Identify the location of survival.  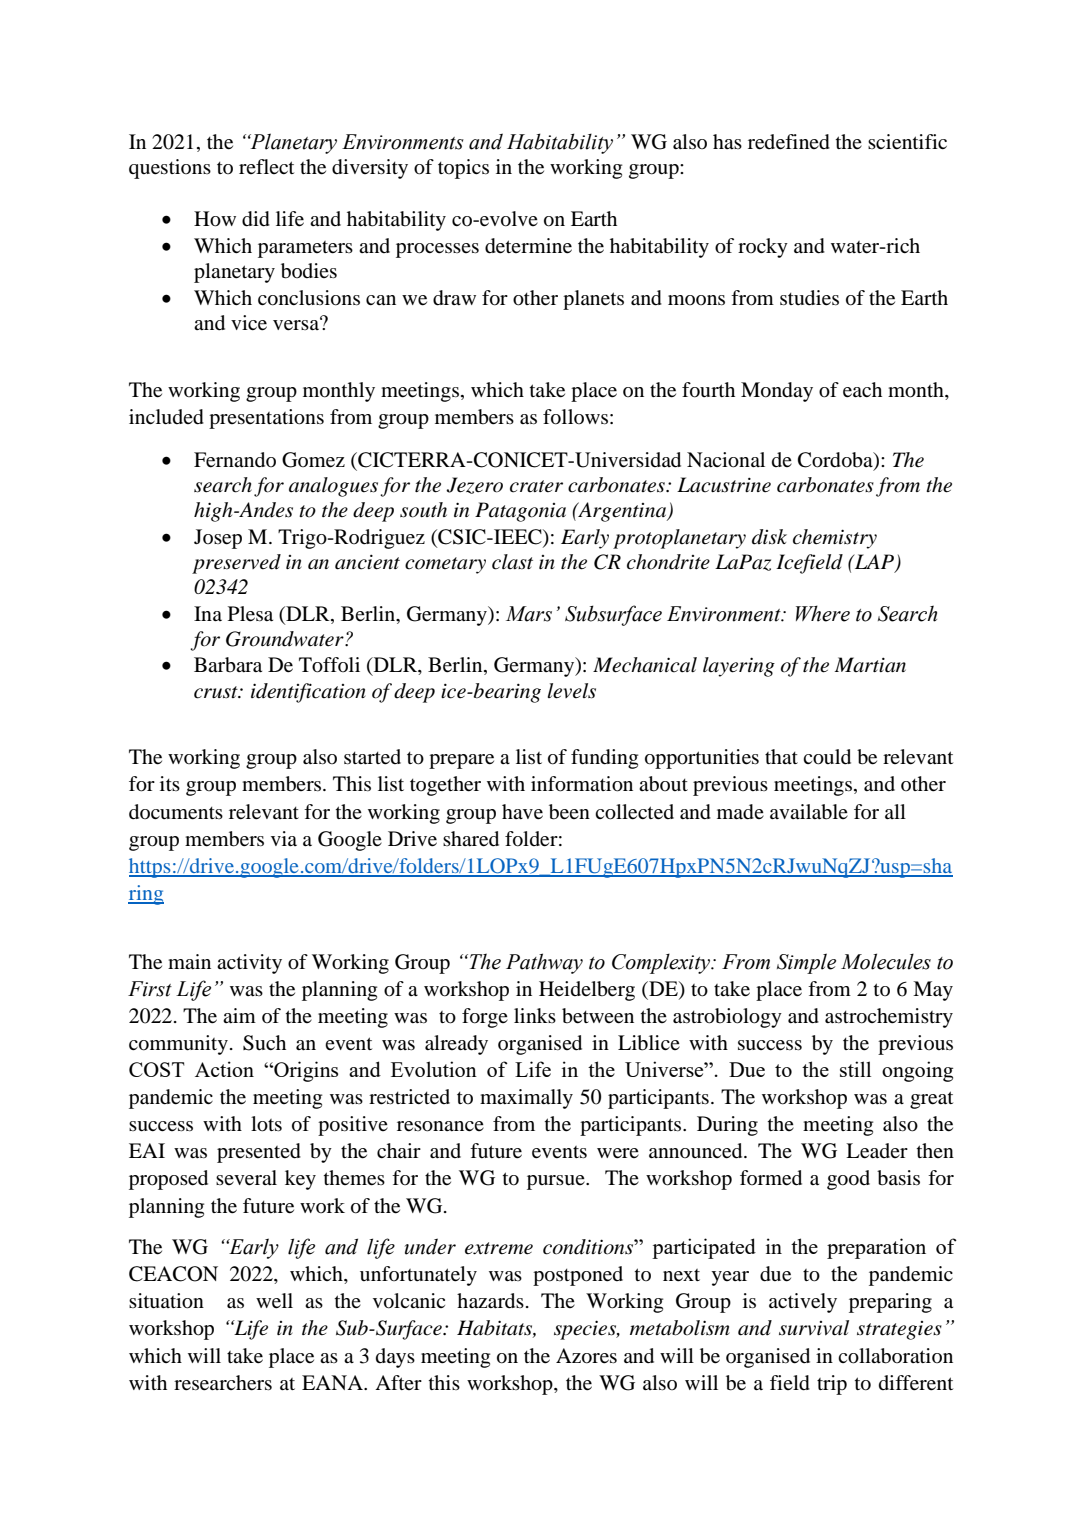
(814, 1328).
